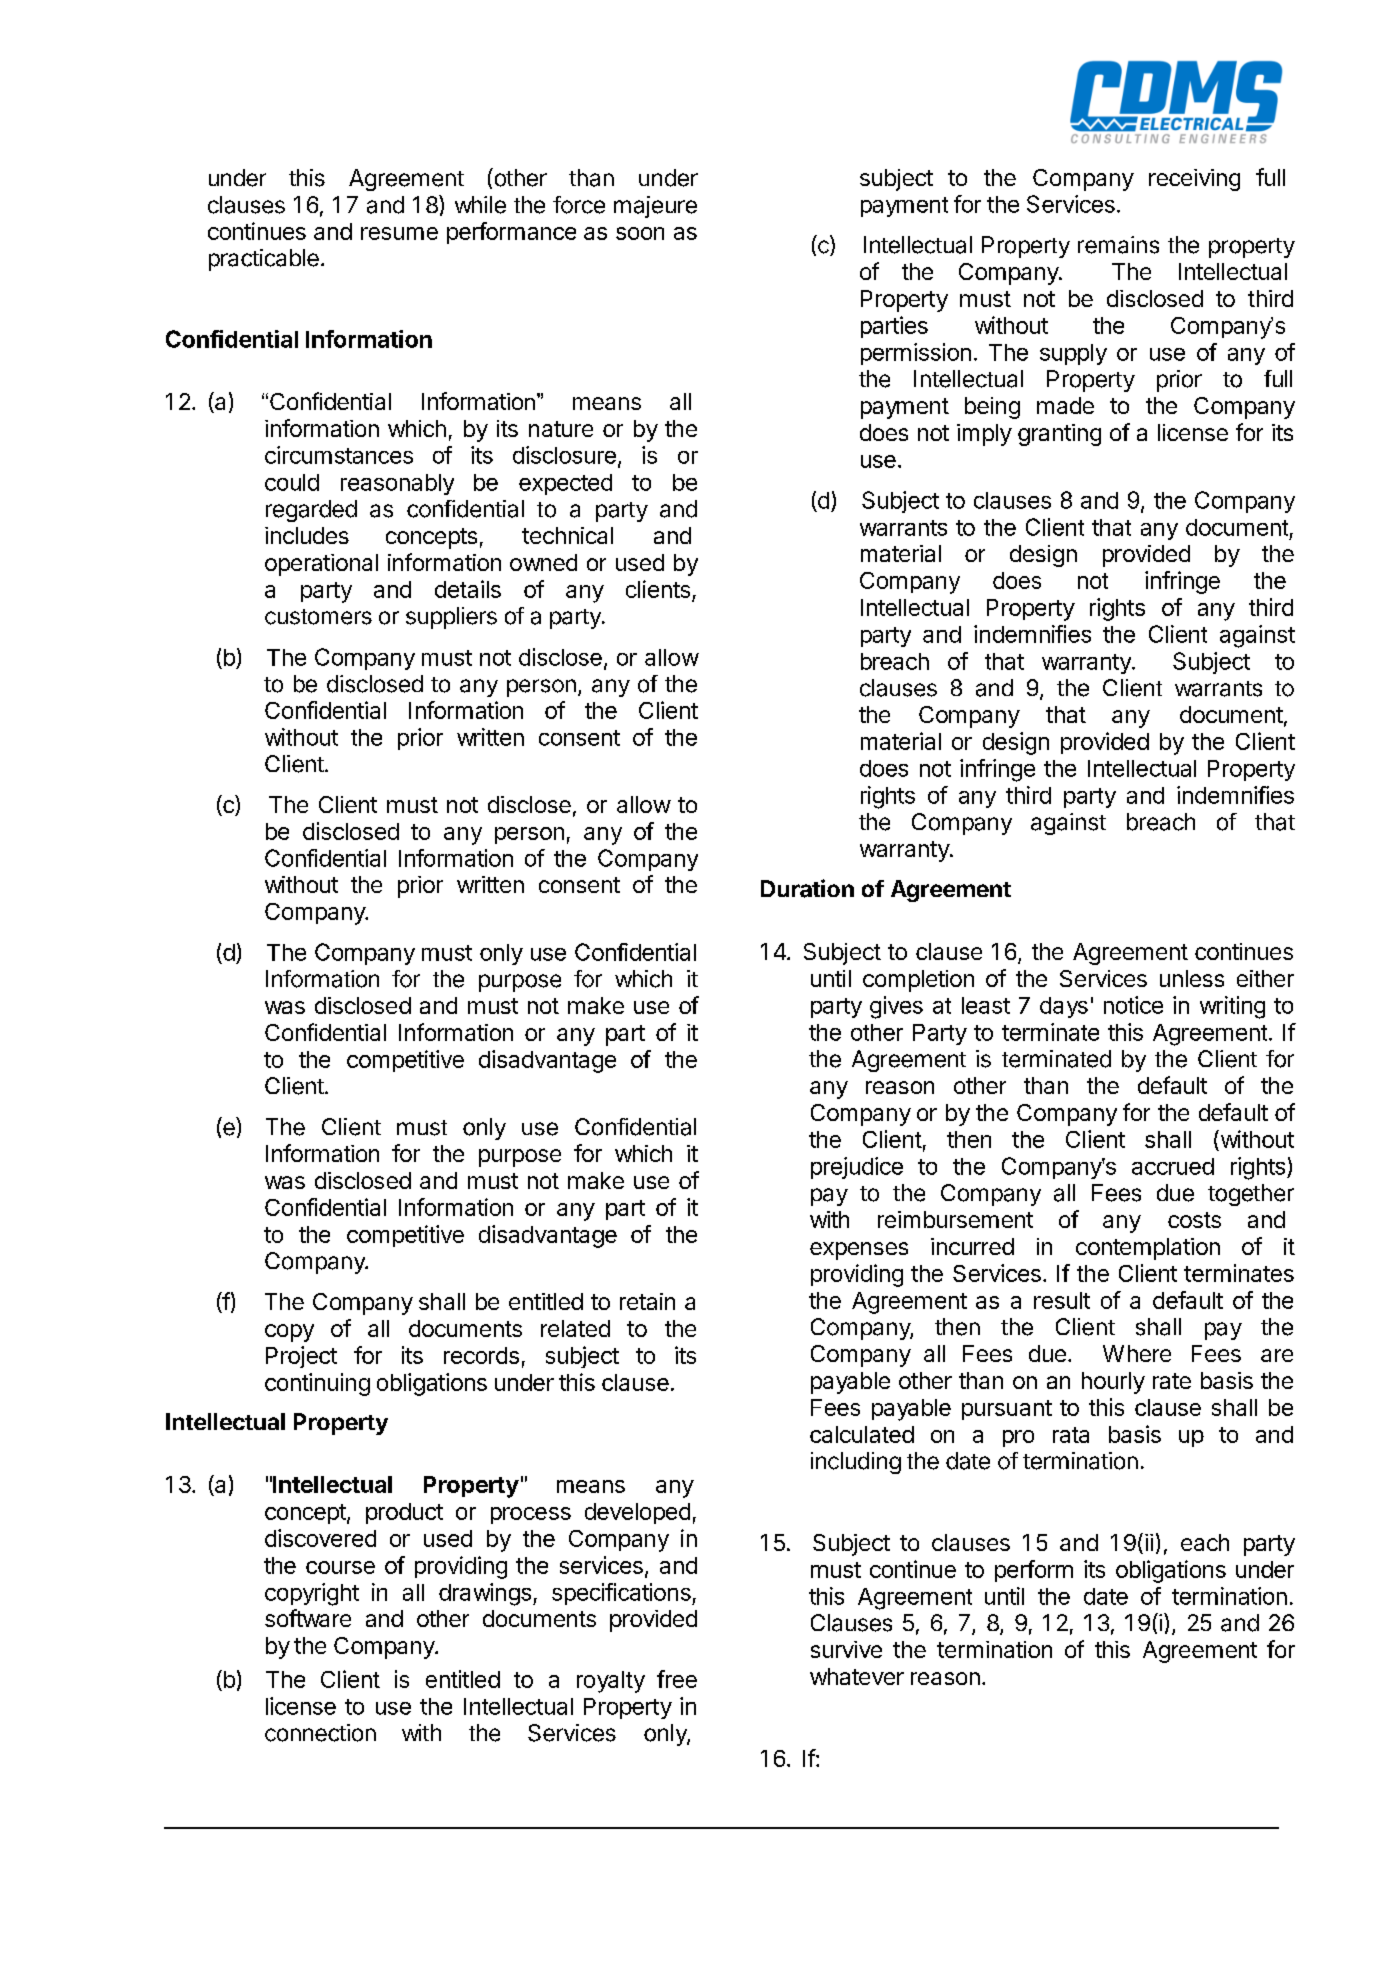  What do you see at coordinates (399, 233) in the document?
I see `resume` at bounding box center [399, 233].
